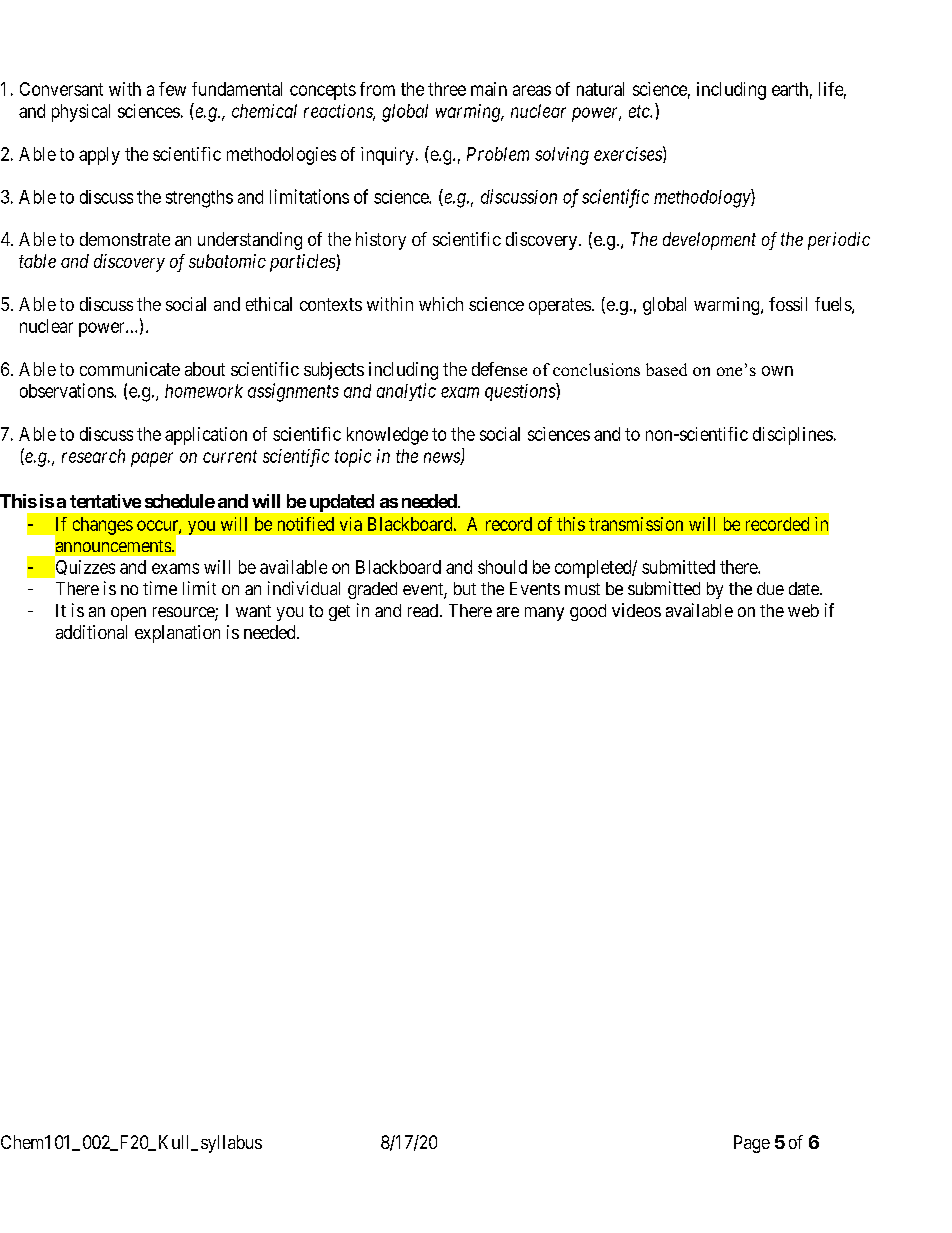  I want to click on open, so click(128, 614).
